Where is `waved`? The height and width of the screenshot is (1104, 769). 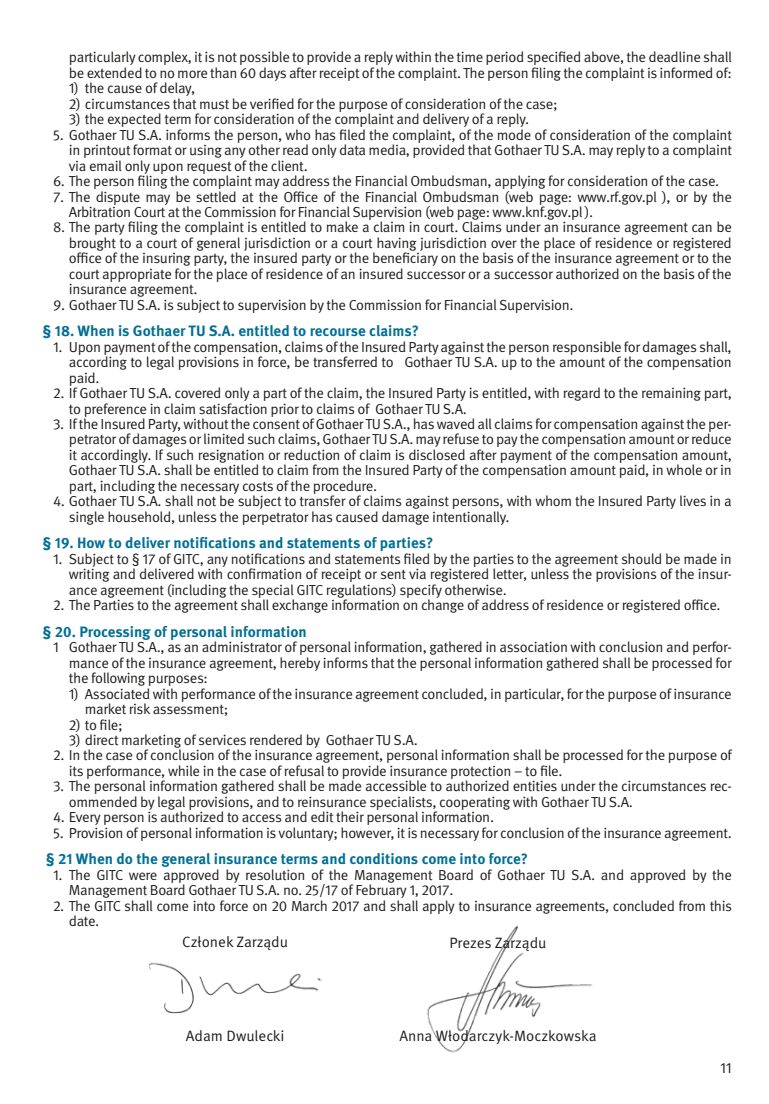 waved is located at coordinates (455, 423).
